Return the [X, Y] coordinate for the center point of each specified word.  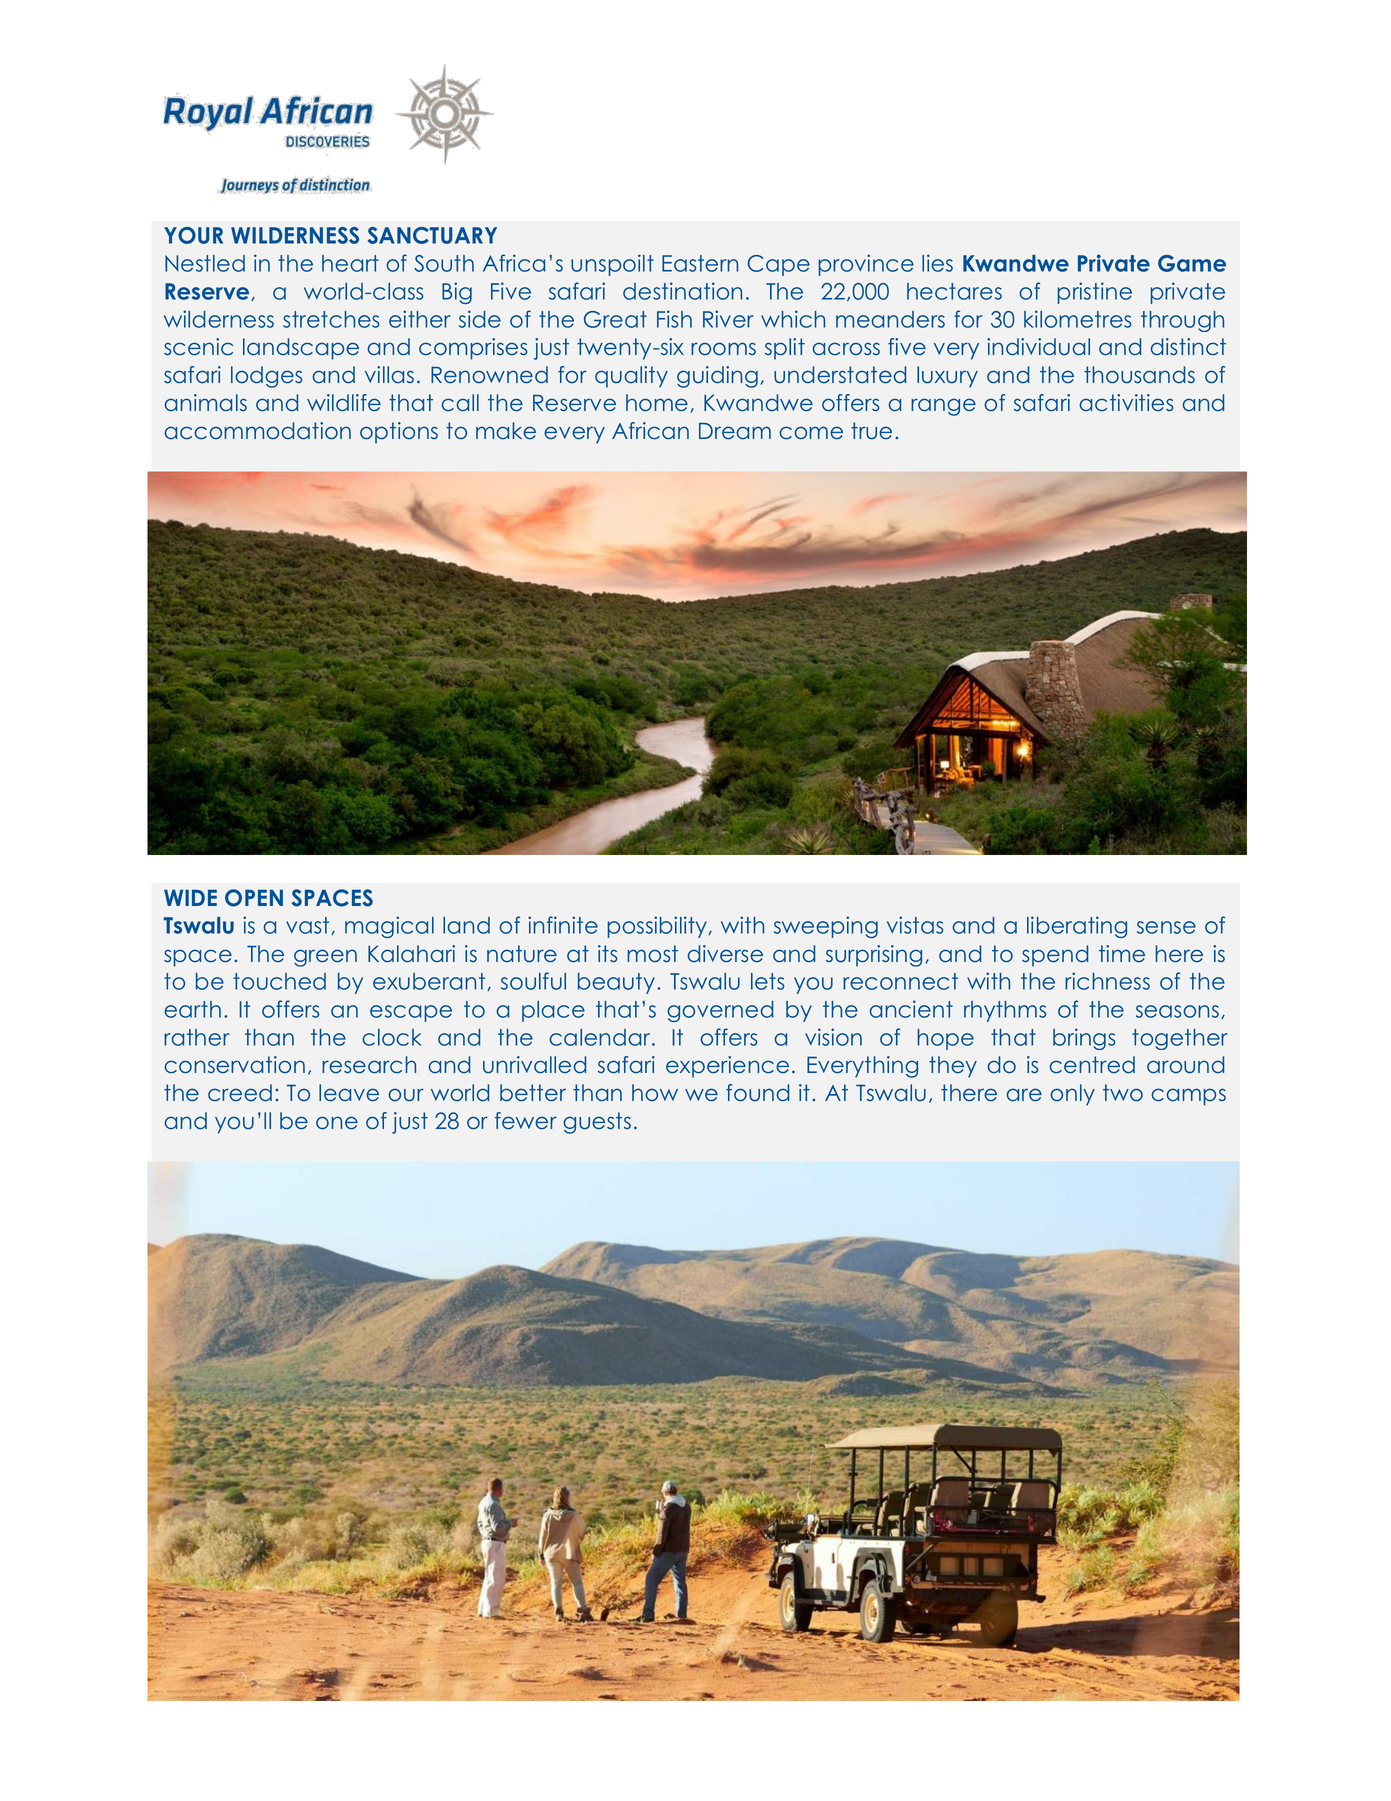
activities [1126, 403]
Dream [735, 431]
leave [349, 1093]
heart [350, 263]
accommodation [257, 431]
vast [309, 926]
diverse [725, 954]
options [399, 433]
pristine [1094, 293]
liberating [1077, 927]
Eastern [700, 263]
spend [1055, 956]
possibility [658, 927]
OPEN [254, 898]
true [871, 431]
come [811, 433]
